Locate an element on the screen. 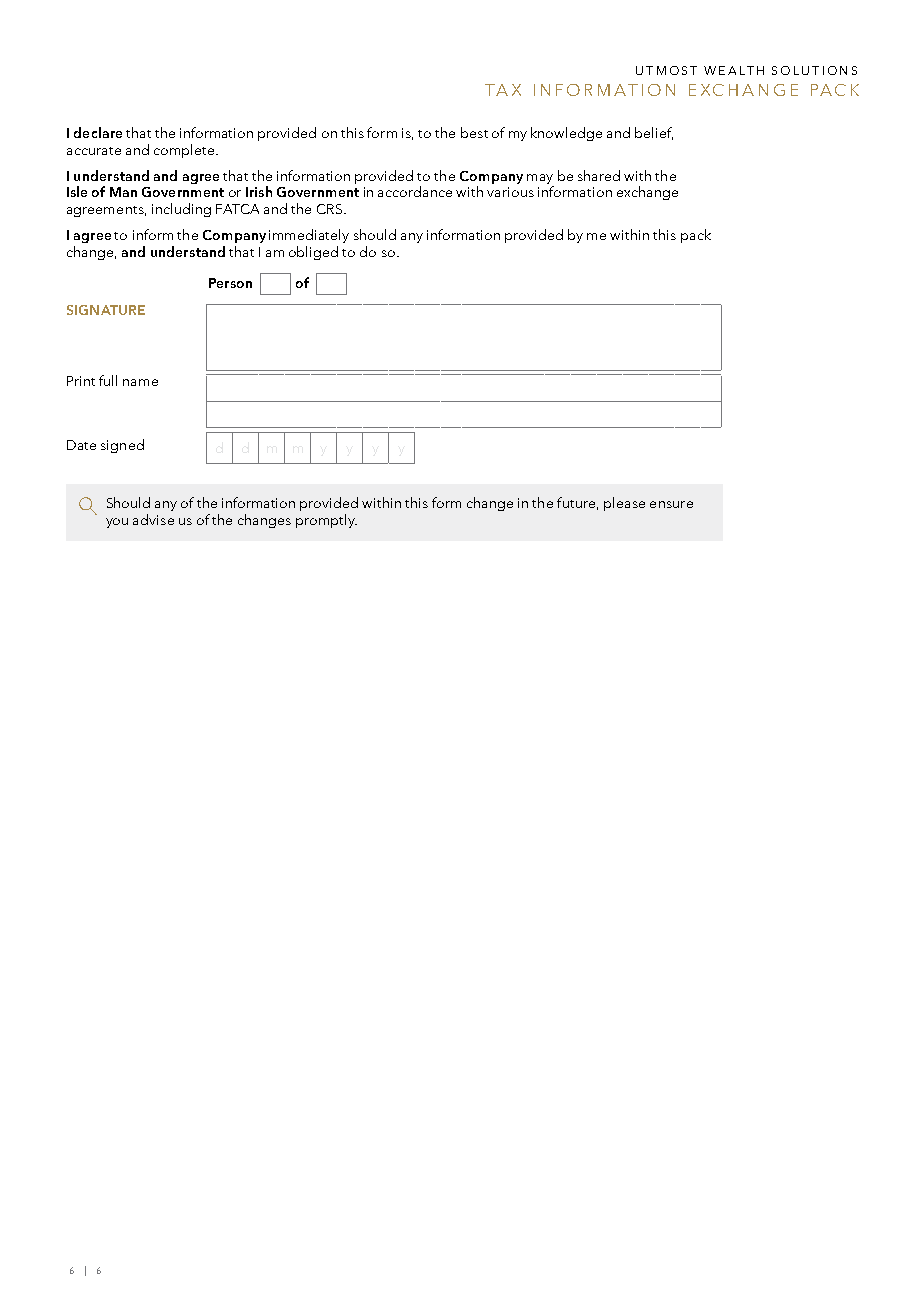  promptly is located at coordinates (326, 521).
